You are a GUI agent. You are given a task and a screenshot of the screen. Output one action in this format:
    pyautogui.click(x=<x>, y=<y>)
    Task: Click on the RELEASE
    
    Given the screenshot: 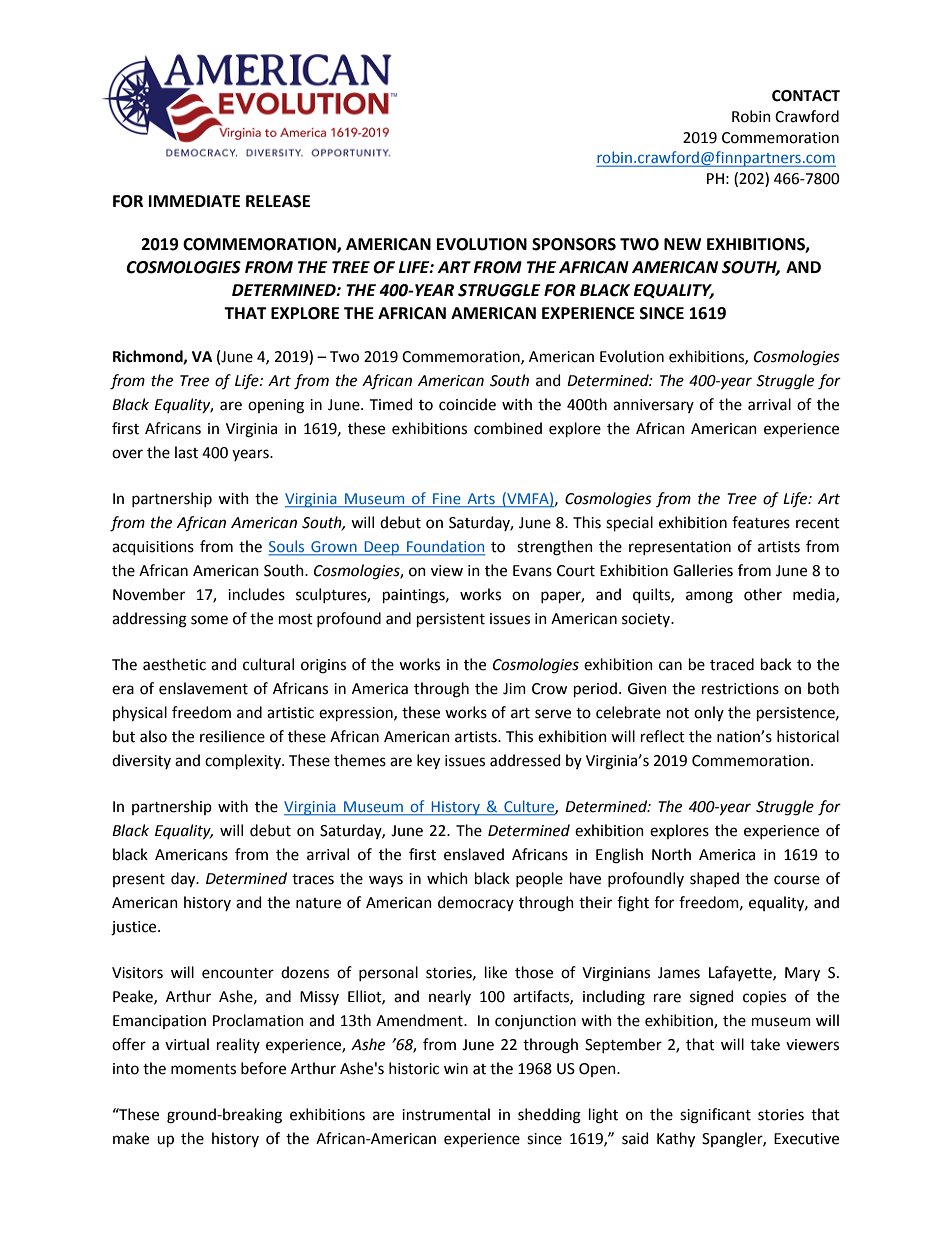 What is the action you would take?
    pyautogui.click(x=278, y=201)
